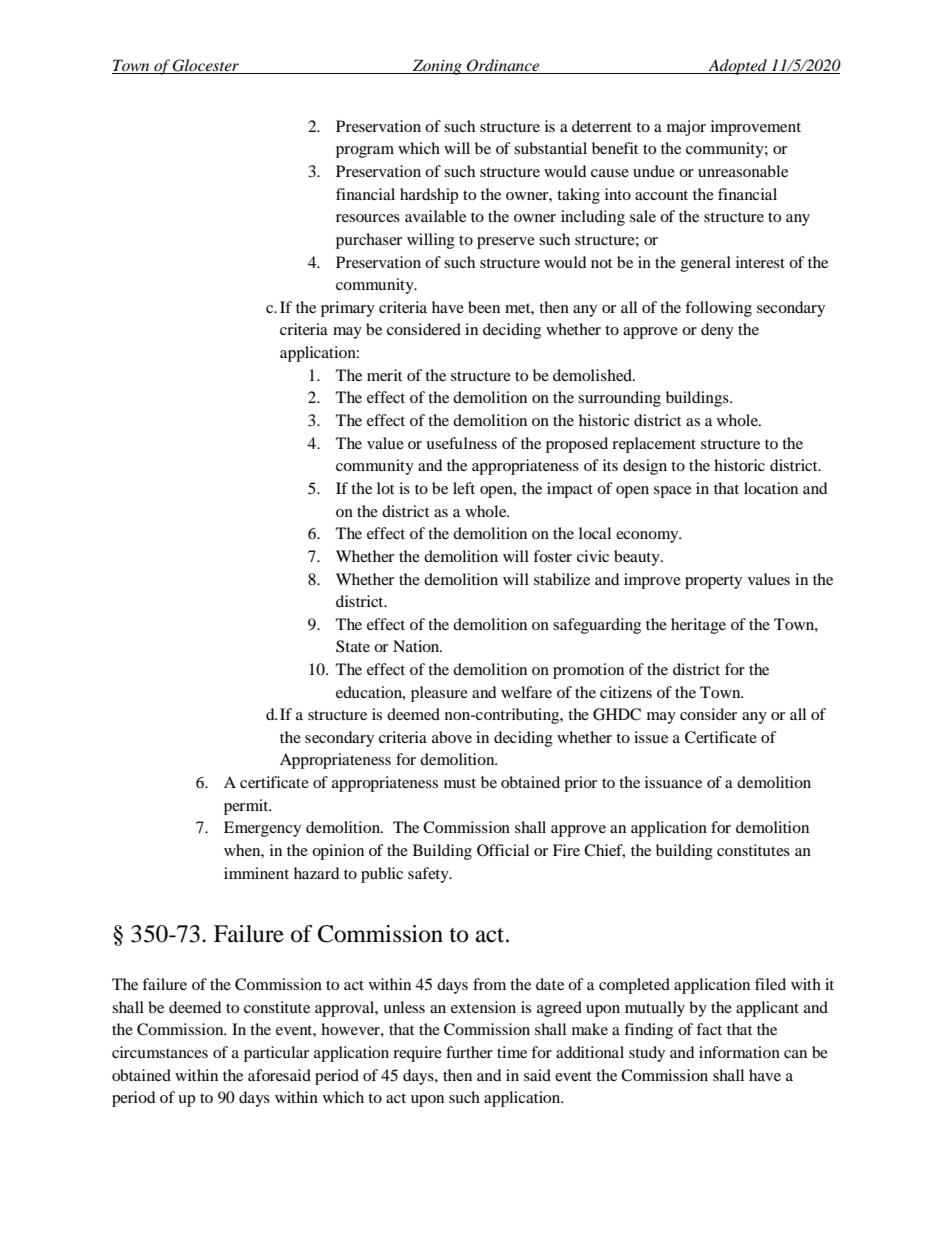 This screenshot has height=1233, width=952. Describe the element at coordinates (654, 445) in the screenshot. I see `replacement` at that location.
